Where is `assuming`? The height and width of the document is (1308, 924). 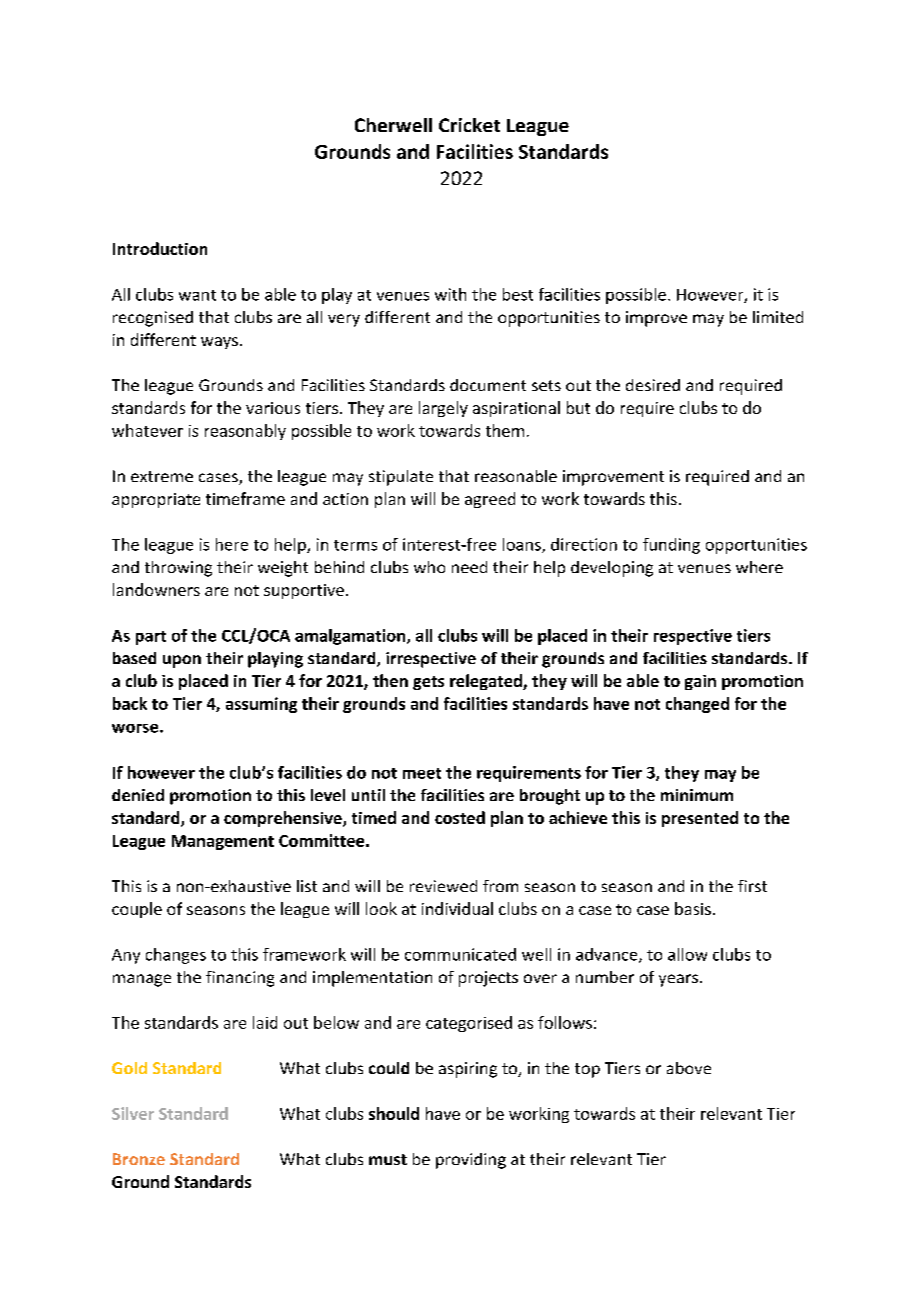 assuming is located at coordinates (261, 705).
